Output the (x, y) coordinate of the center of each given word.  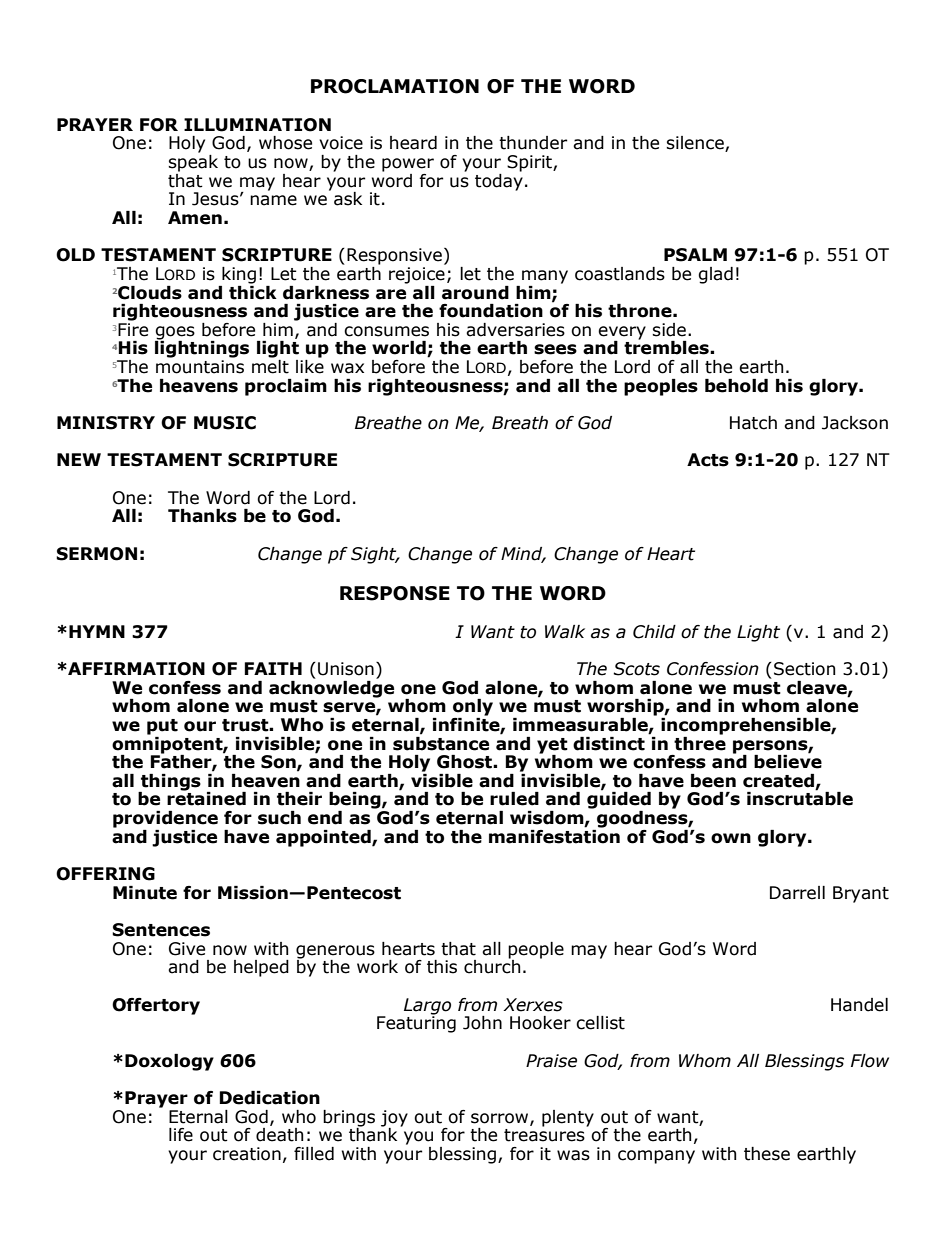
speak (193, 162)
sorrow (501, 1119)
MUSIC (225, 423)
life (181, 1135)
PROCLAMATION (395, 86)
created (779, 782)
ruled (514, 799)
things (170, 783)
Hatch (753, 423)
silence (696, 144)
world (400, 349)
